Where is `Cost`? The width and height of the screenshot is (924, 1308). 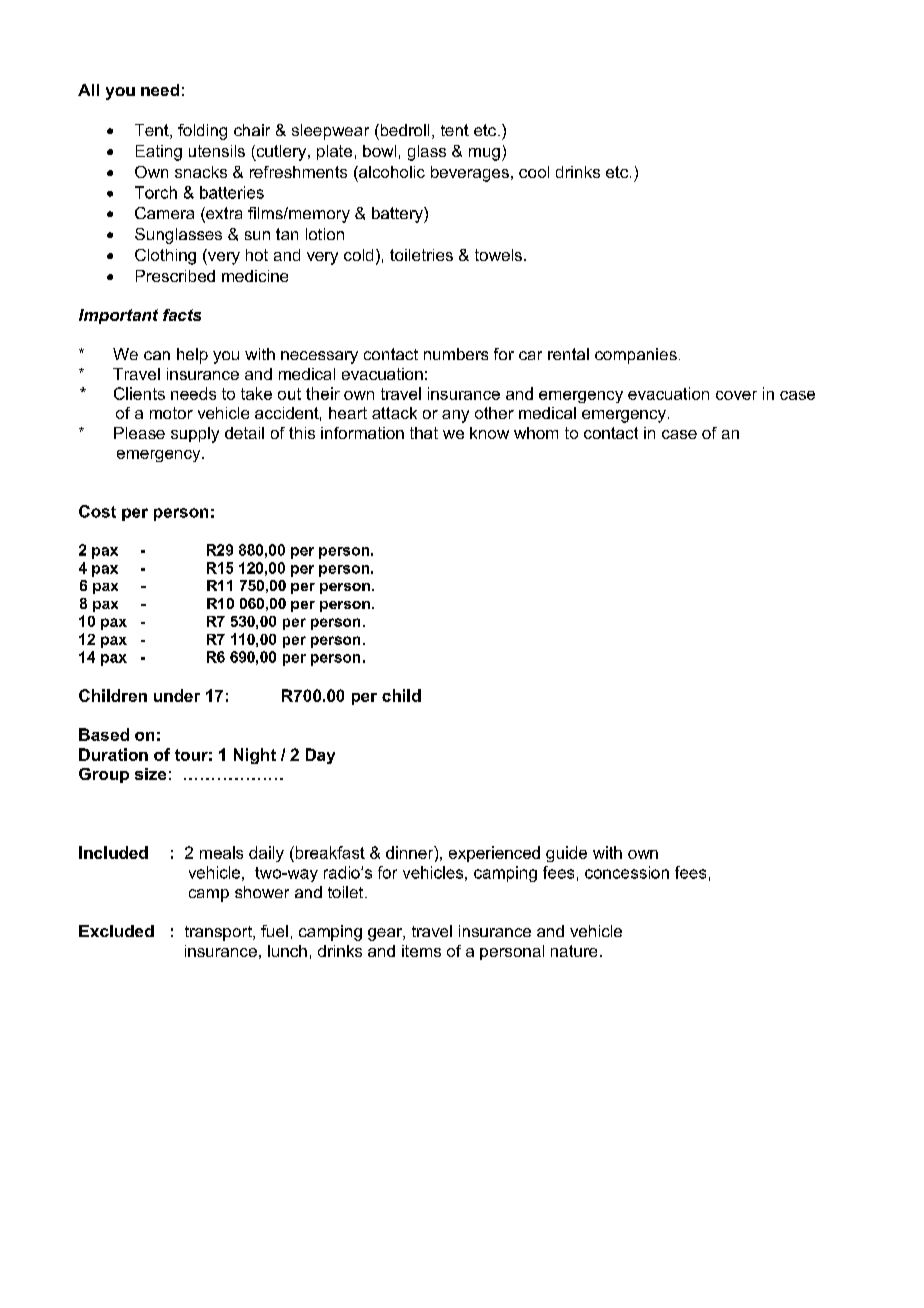 Cost is located at coordinates (97, 511).
